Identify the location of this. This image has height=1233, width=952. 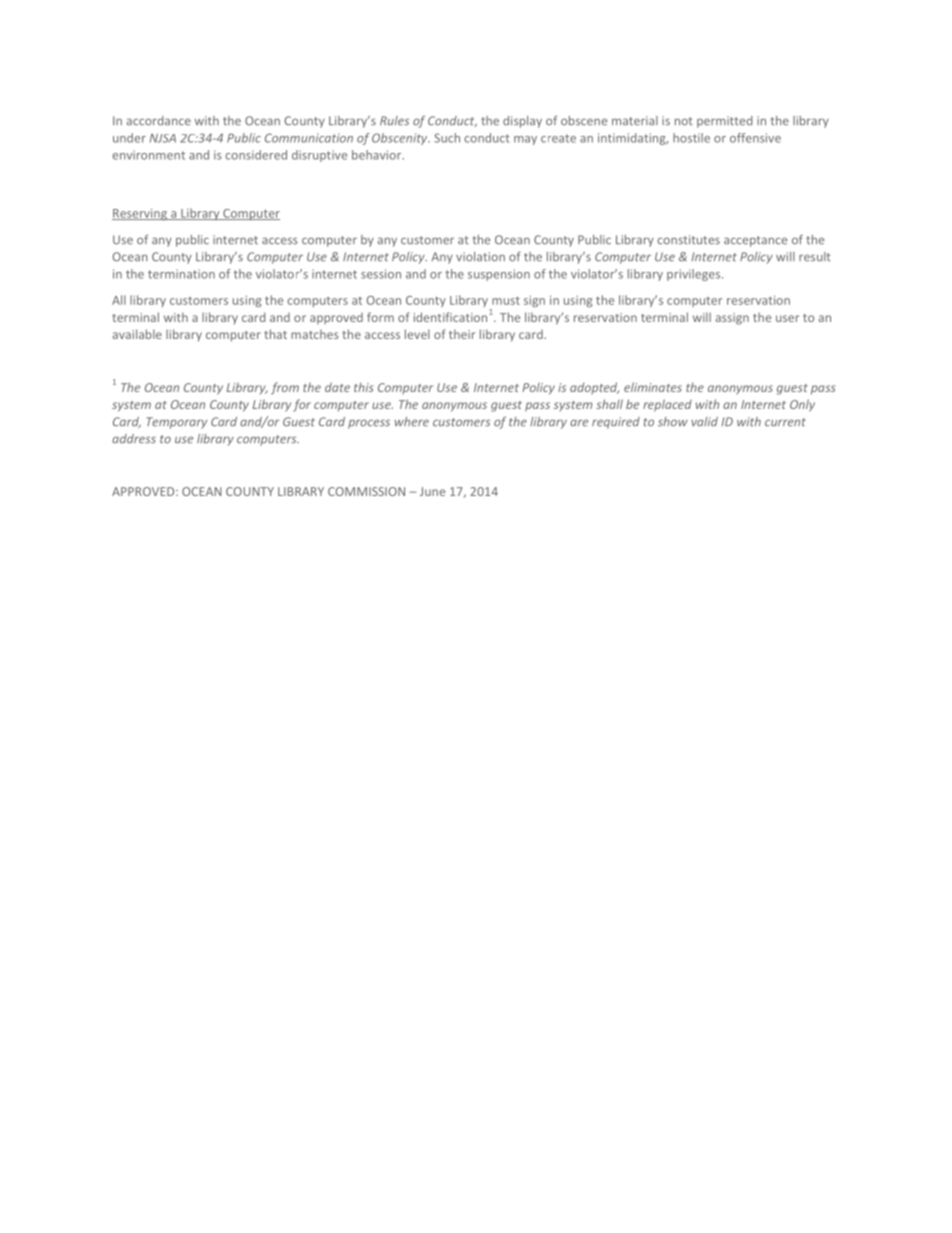
(364, 387).
